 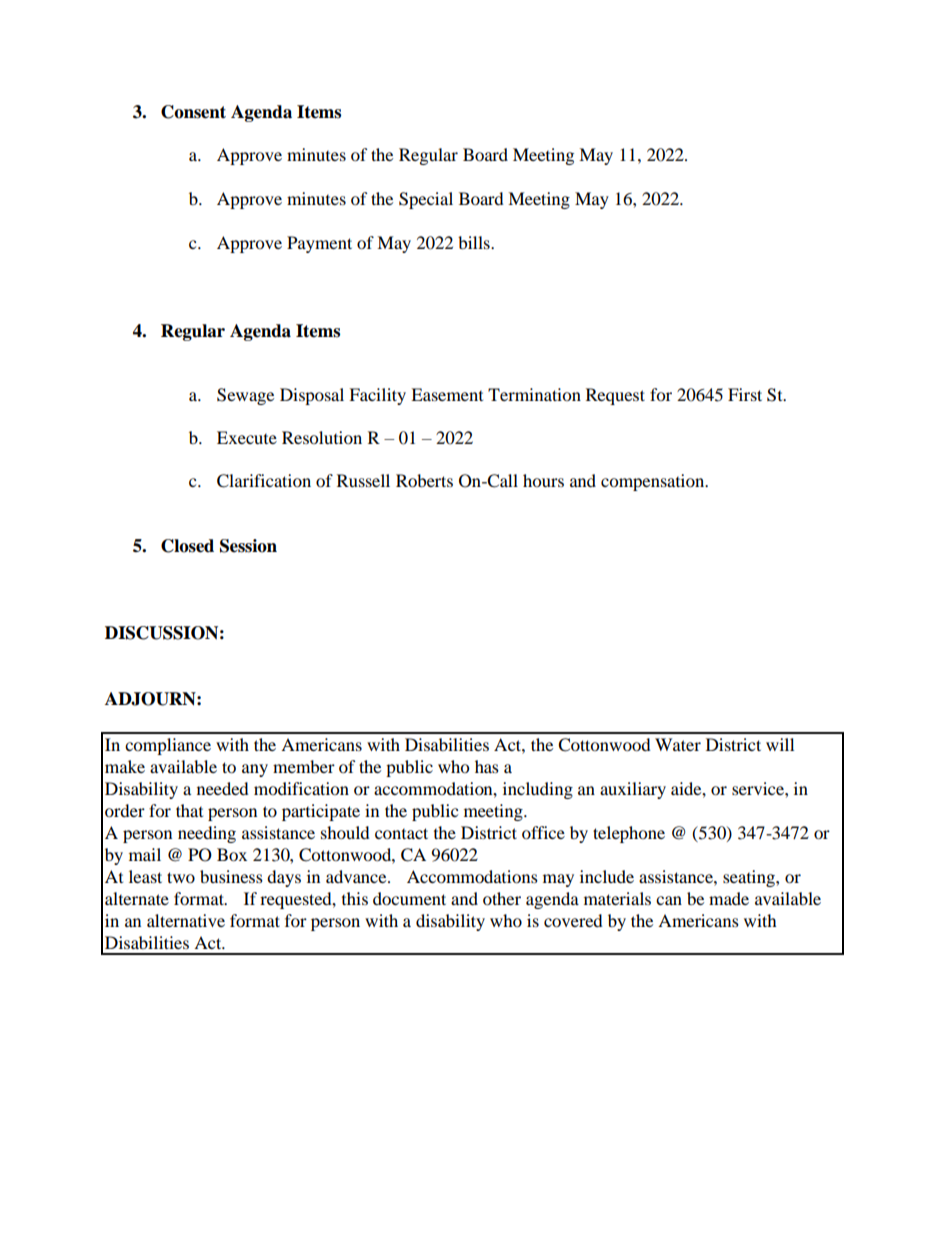 What do you see at coordinates (475, 242) in the screenshot?
I see `bills` at bounding box center [475, 242].
